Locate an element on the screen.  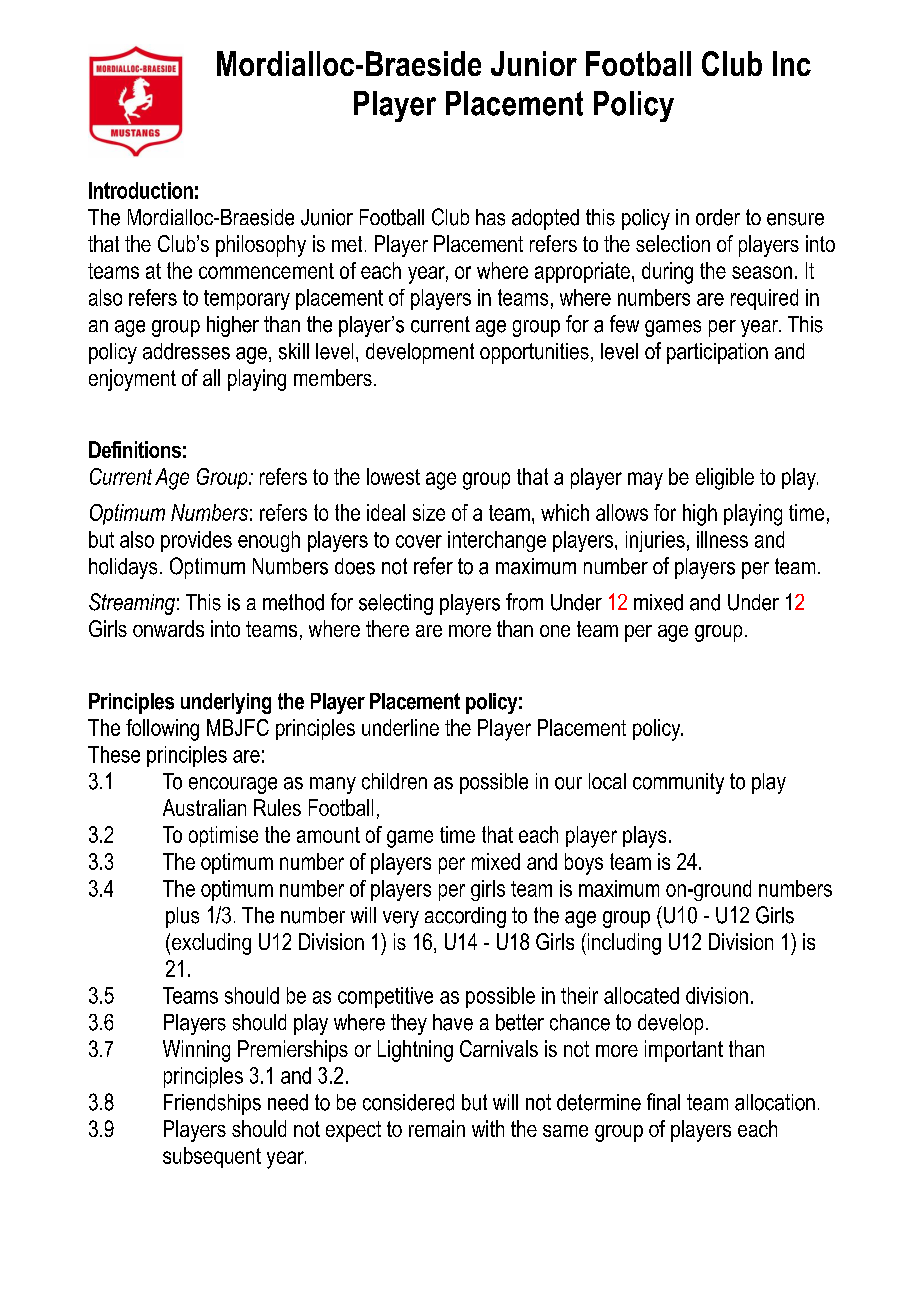
order is located at coordinates (718, 217).
